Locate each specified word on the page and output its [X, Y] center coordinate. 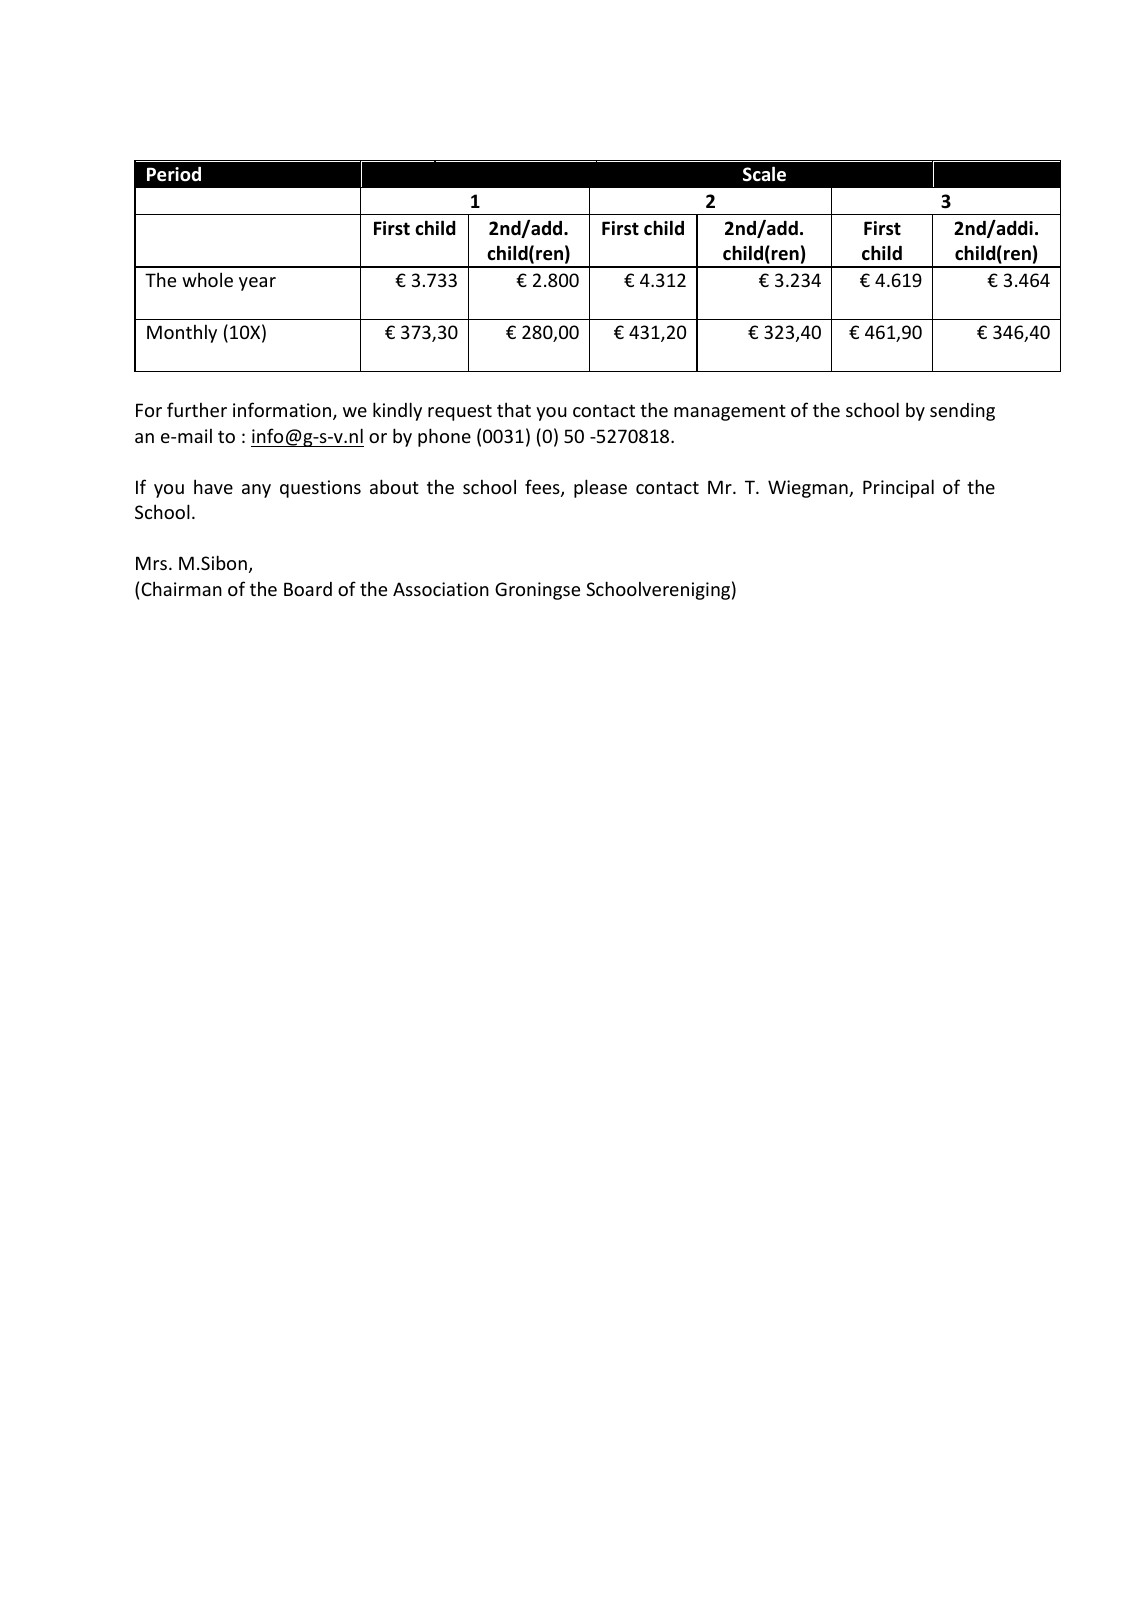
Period [174, 174]
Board [308, 589]
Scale [764, 174]
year [257, 284]
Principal [898, 488]
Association [441, 589]
